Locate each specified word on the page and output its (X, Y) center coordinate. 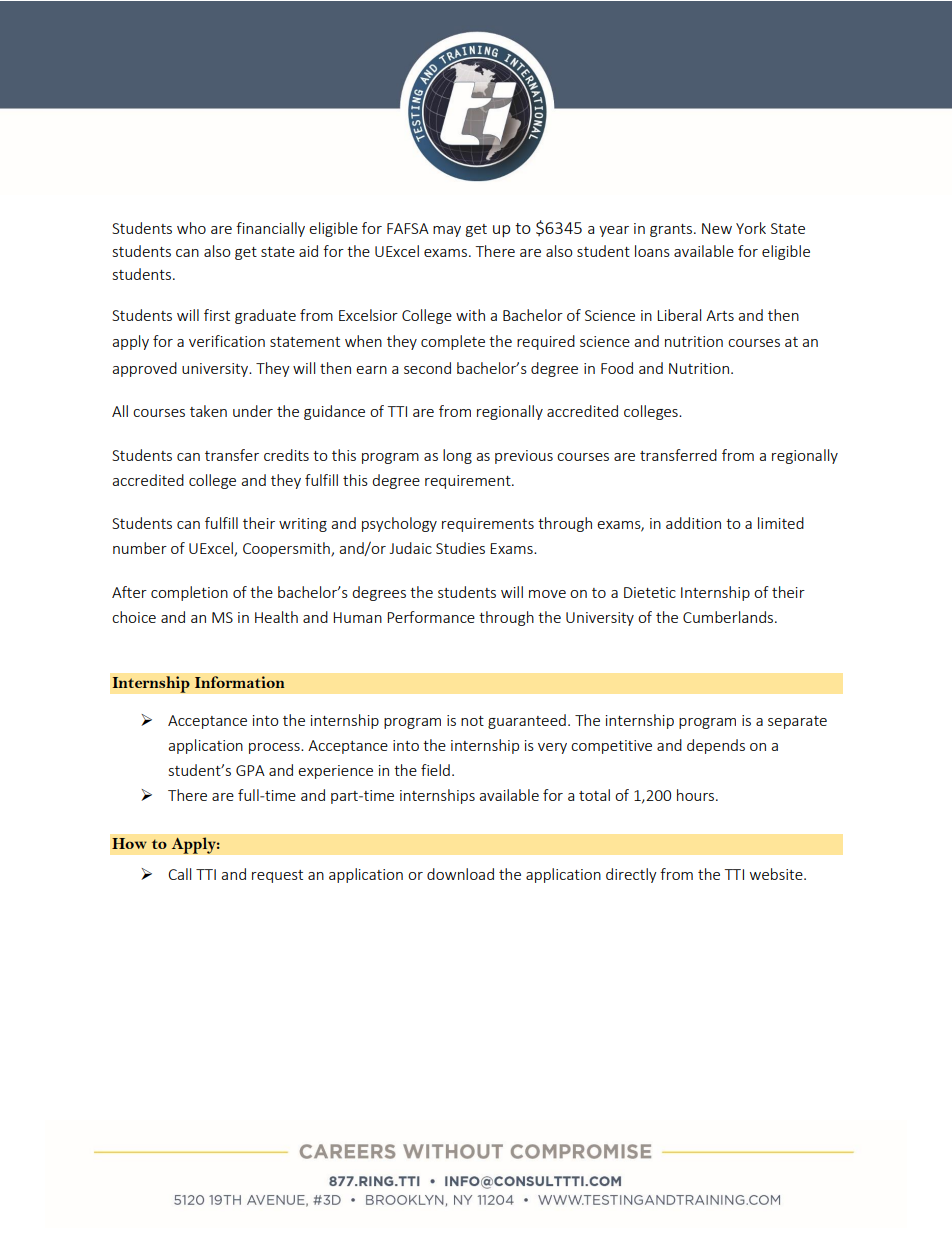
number (140, 548)
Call (179, 874)
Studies (460, 548)
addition (693, 523)
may (447, 231)
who (191, 228)
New (717, 228)
